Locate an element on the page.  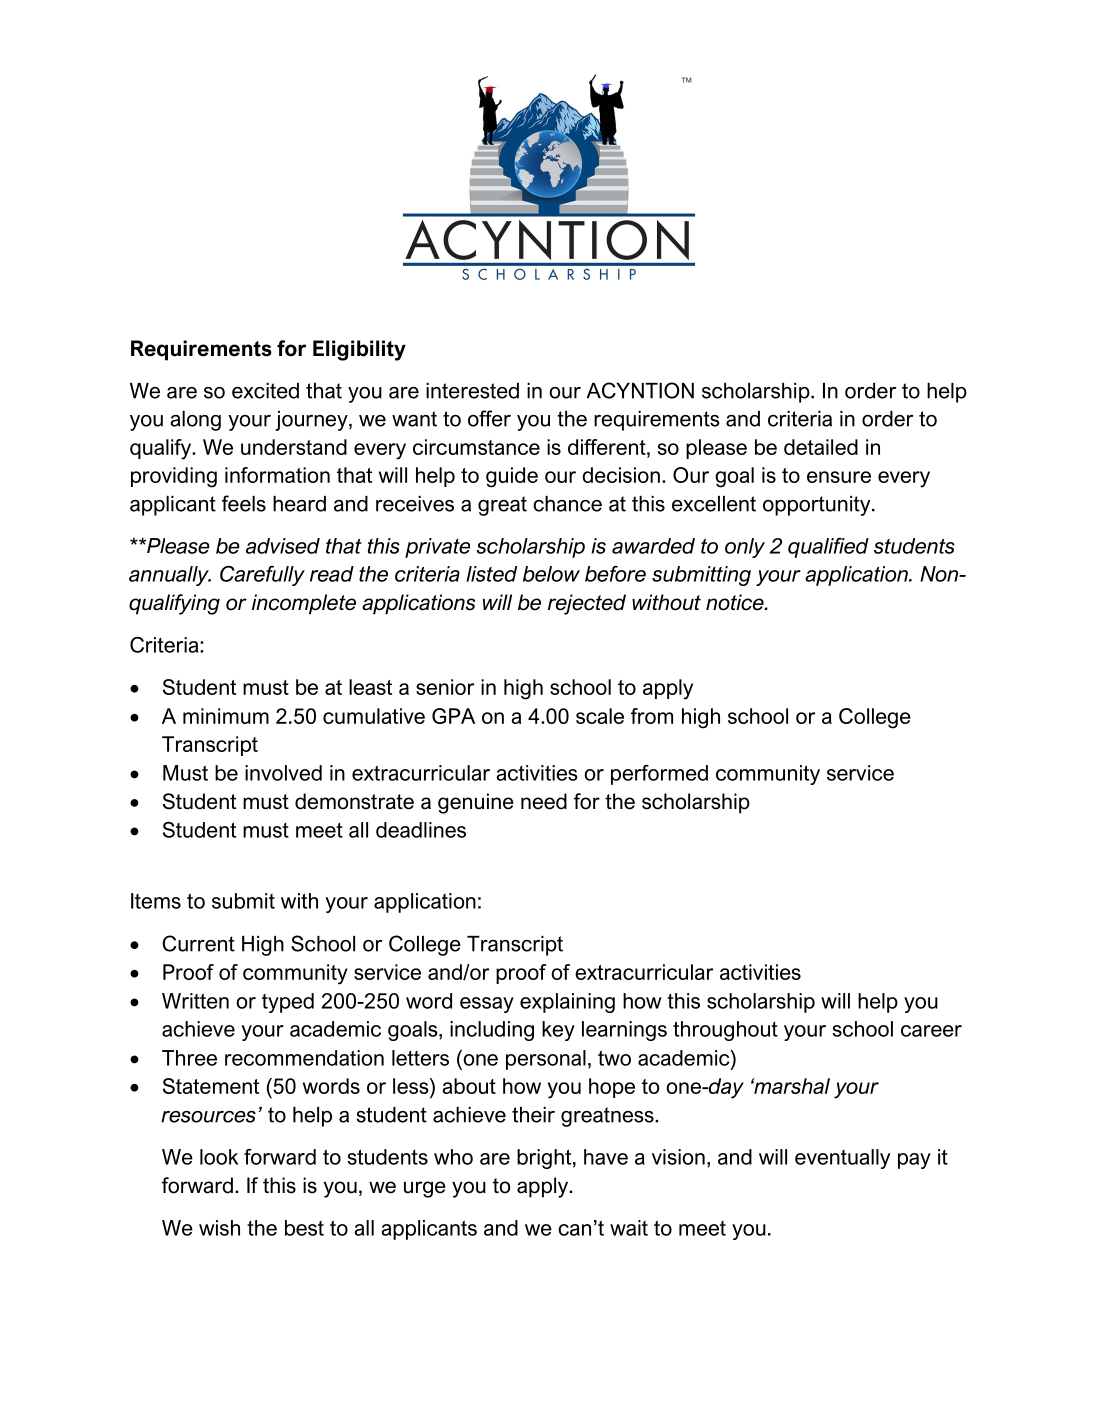
explaining is located at coordinates (567, 1003).
